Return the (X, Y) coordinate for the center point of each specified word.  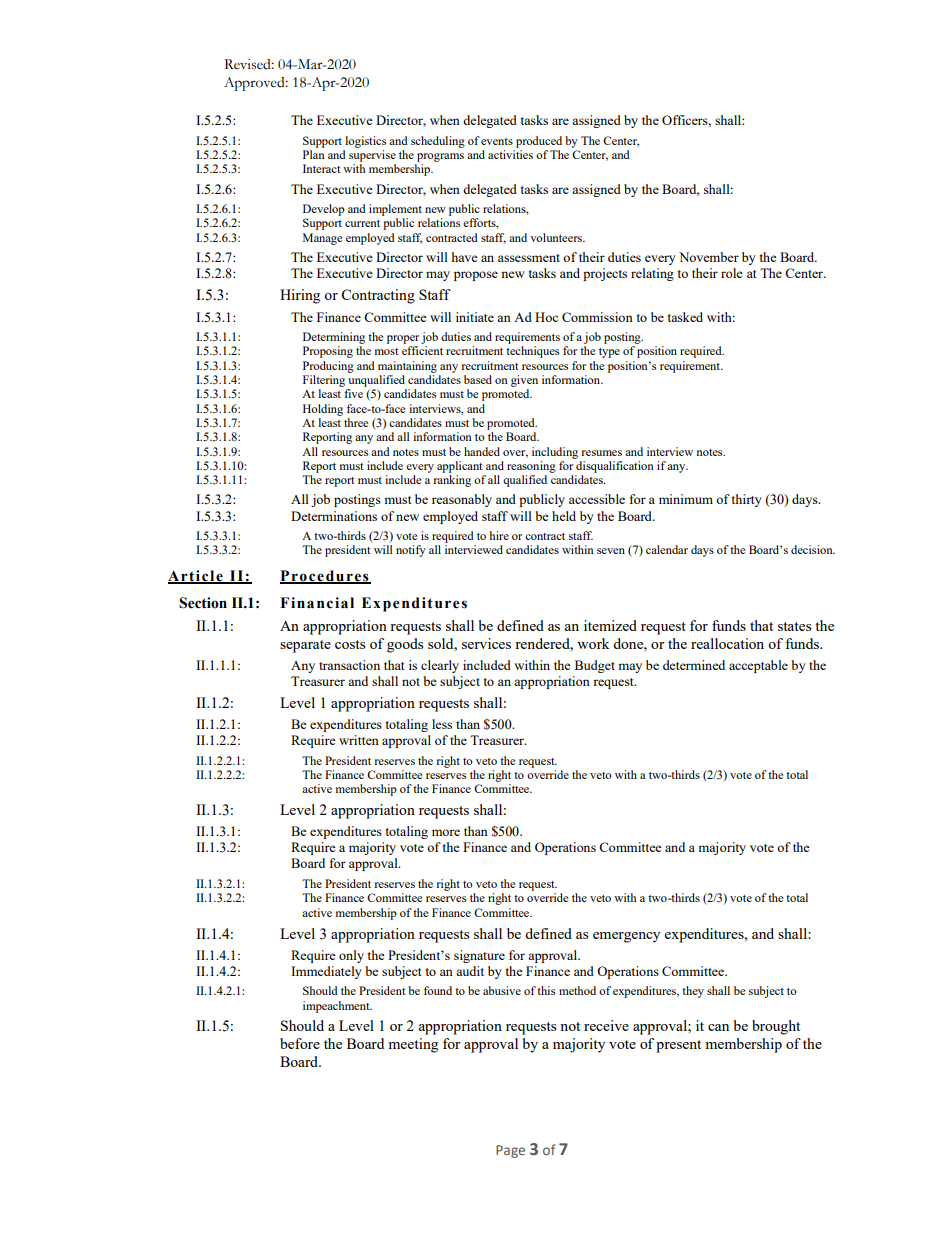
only (351, 956)
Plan (314, 154)
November (709, 257)
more (446, 832)
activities (510, 154)
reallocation (727, 643)
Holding (323, 410)
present (678, 1046)
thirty (746, 500)
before (300, 1043)
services (486, 643)
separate (305, 646)
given (524, 381)
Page (510, 1151)
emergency (626, 937)
